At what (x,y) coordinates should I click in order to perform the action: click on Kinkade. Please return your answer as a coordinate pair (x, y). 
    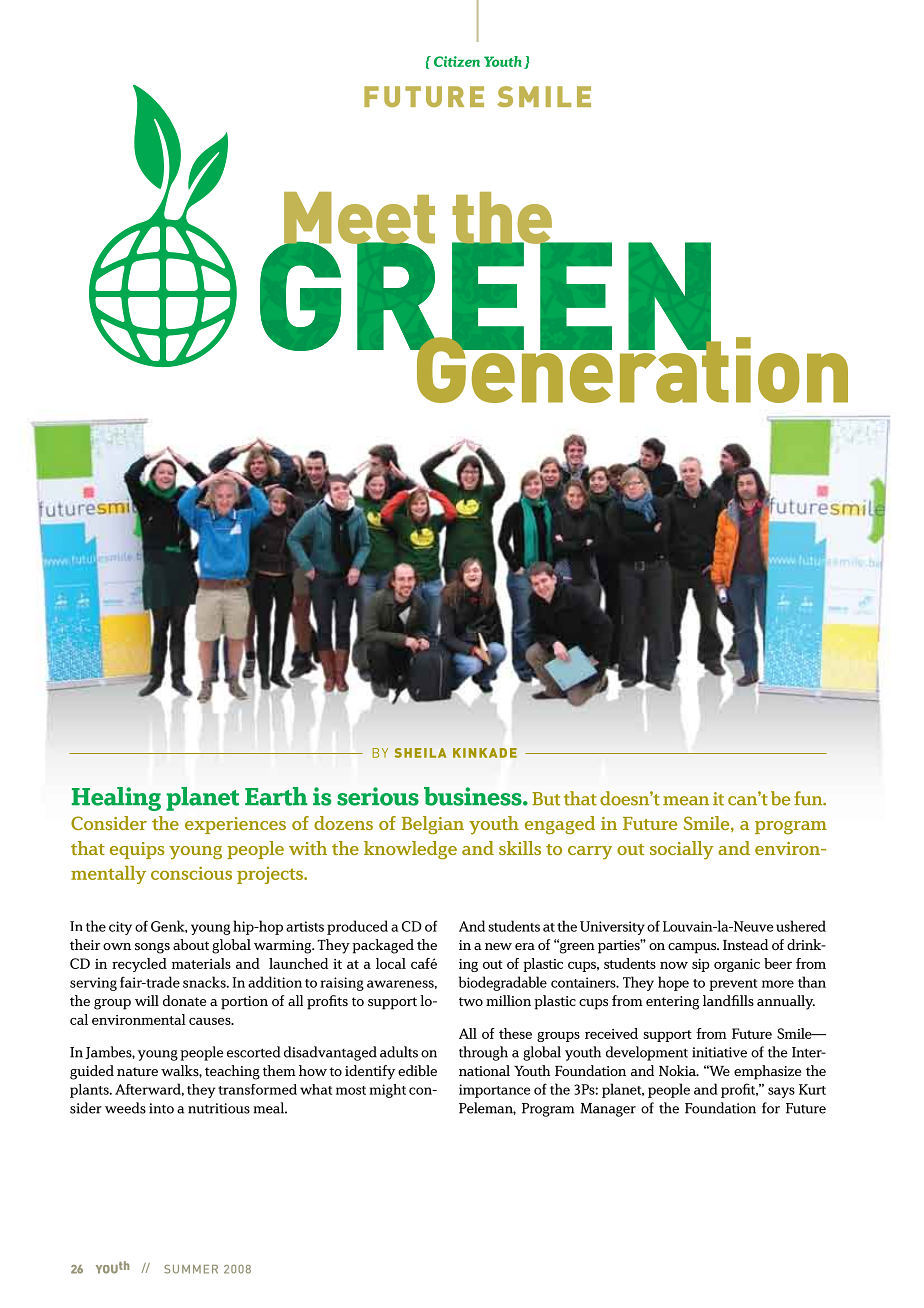
    Looking at the image, I should click on (485, 753).
